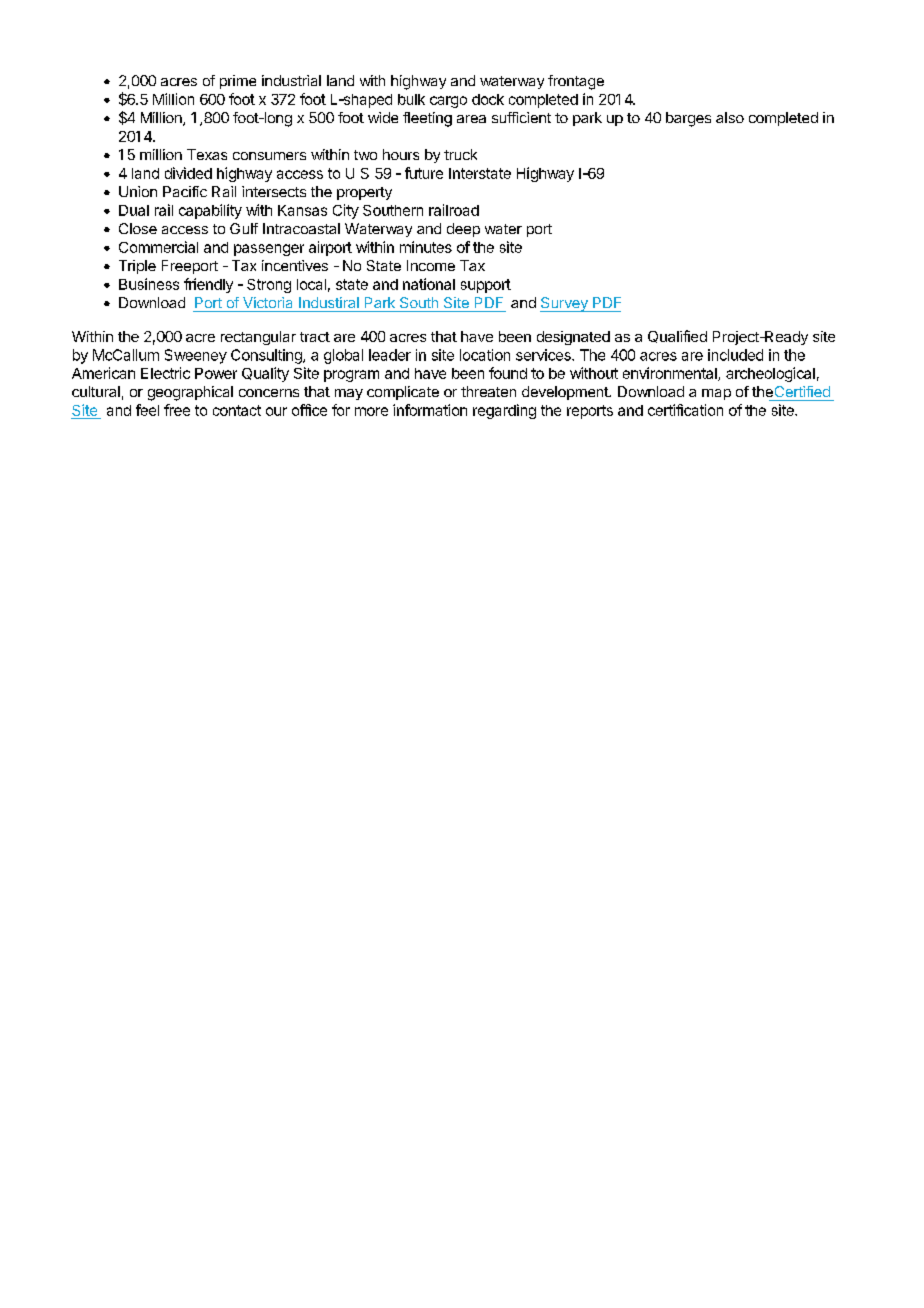 This page has width=924, height=1308. I want to click on cargo, so click(448, 102).
